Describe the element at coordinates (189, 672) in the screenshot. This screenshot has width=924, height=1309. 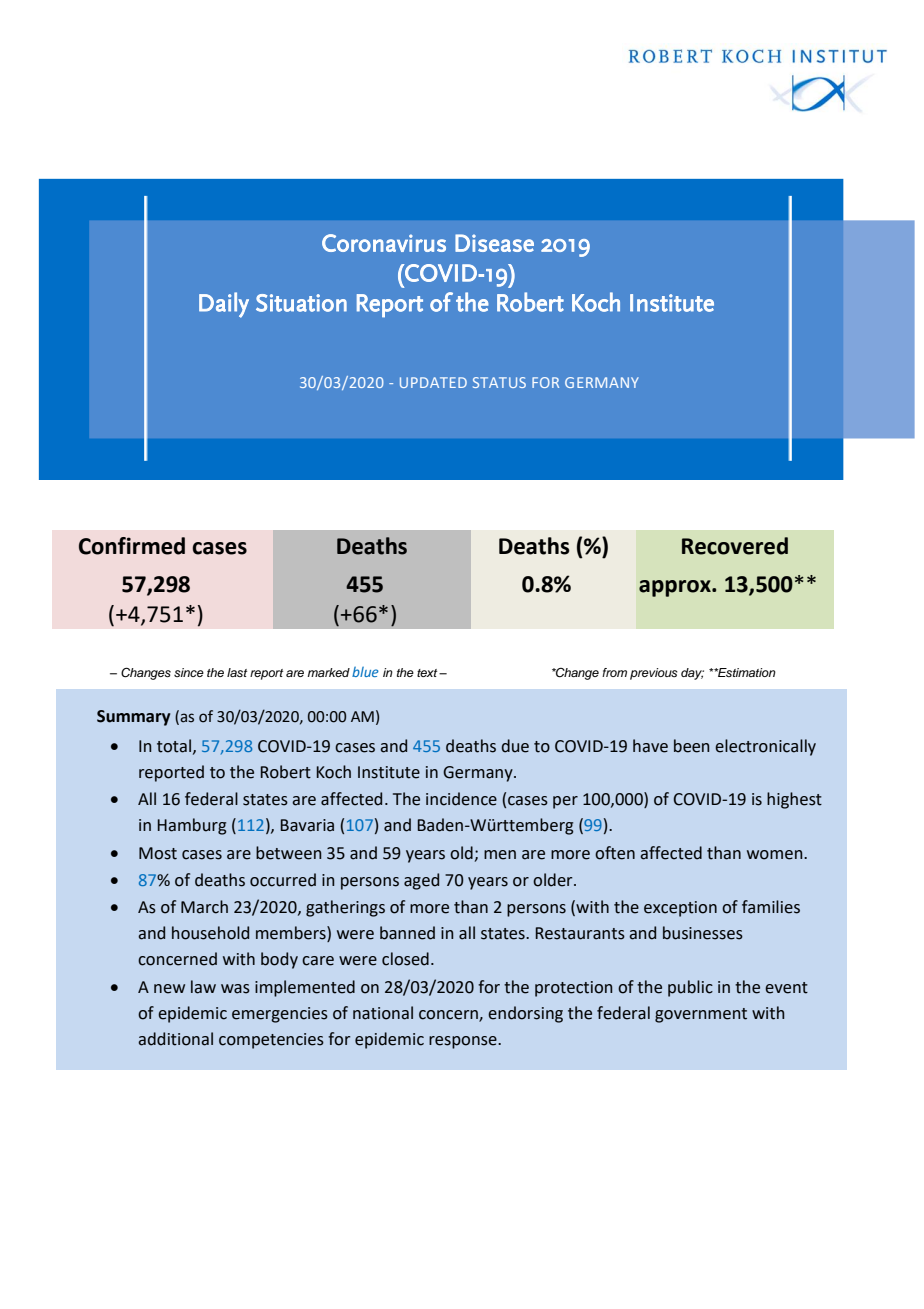
I see `since` at that location.
